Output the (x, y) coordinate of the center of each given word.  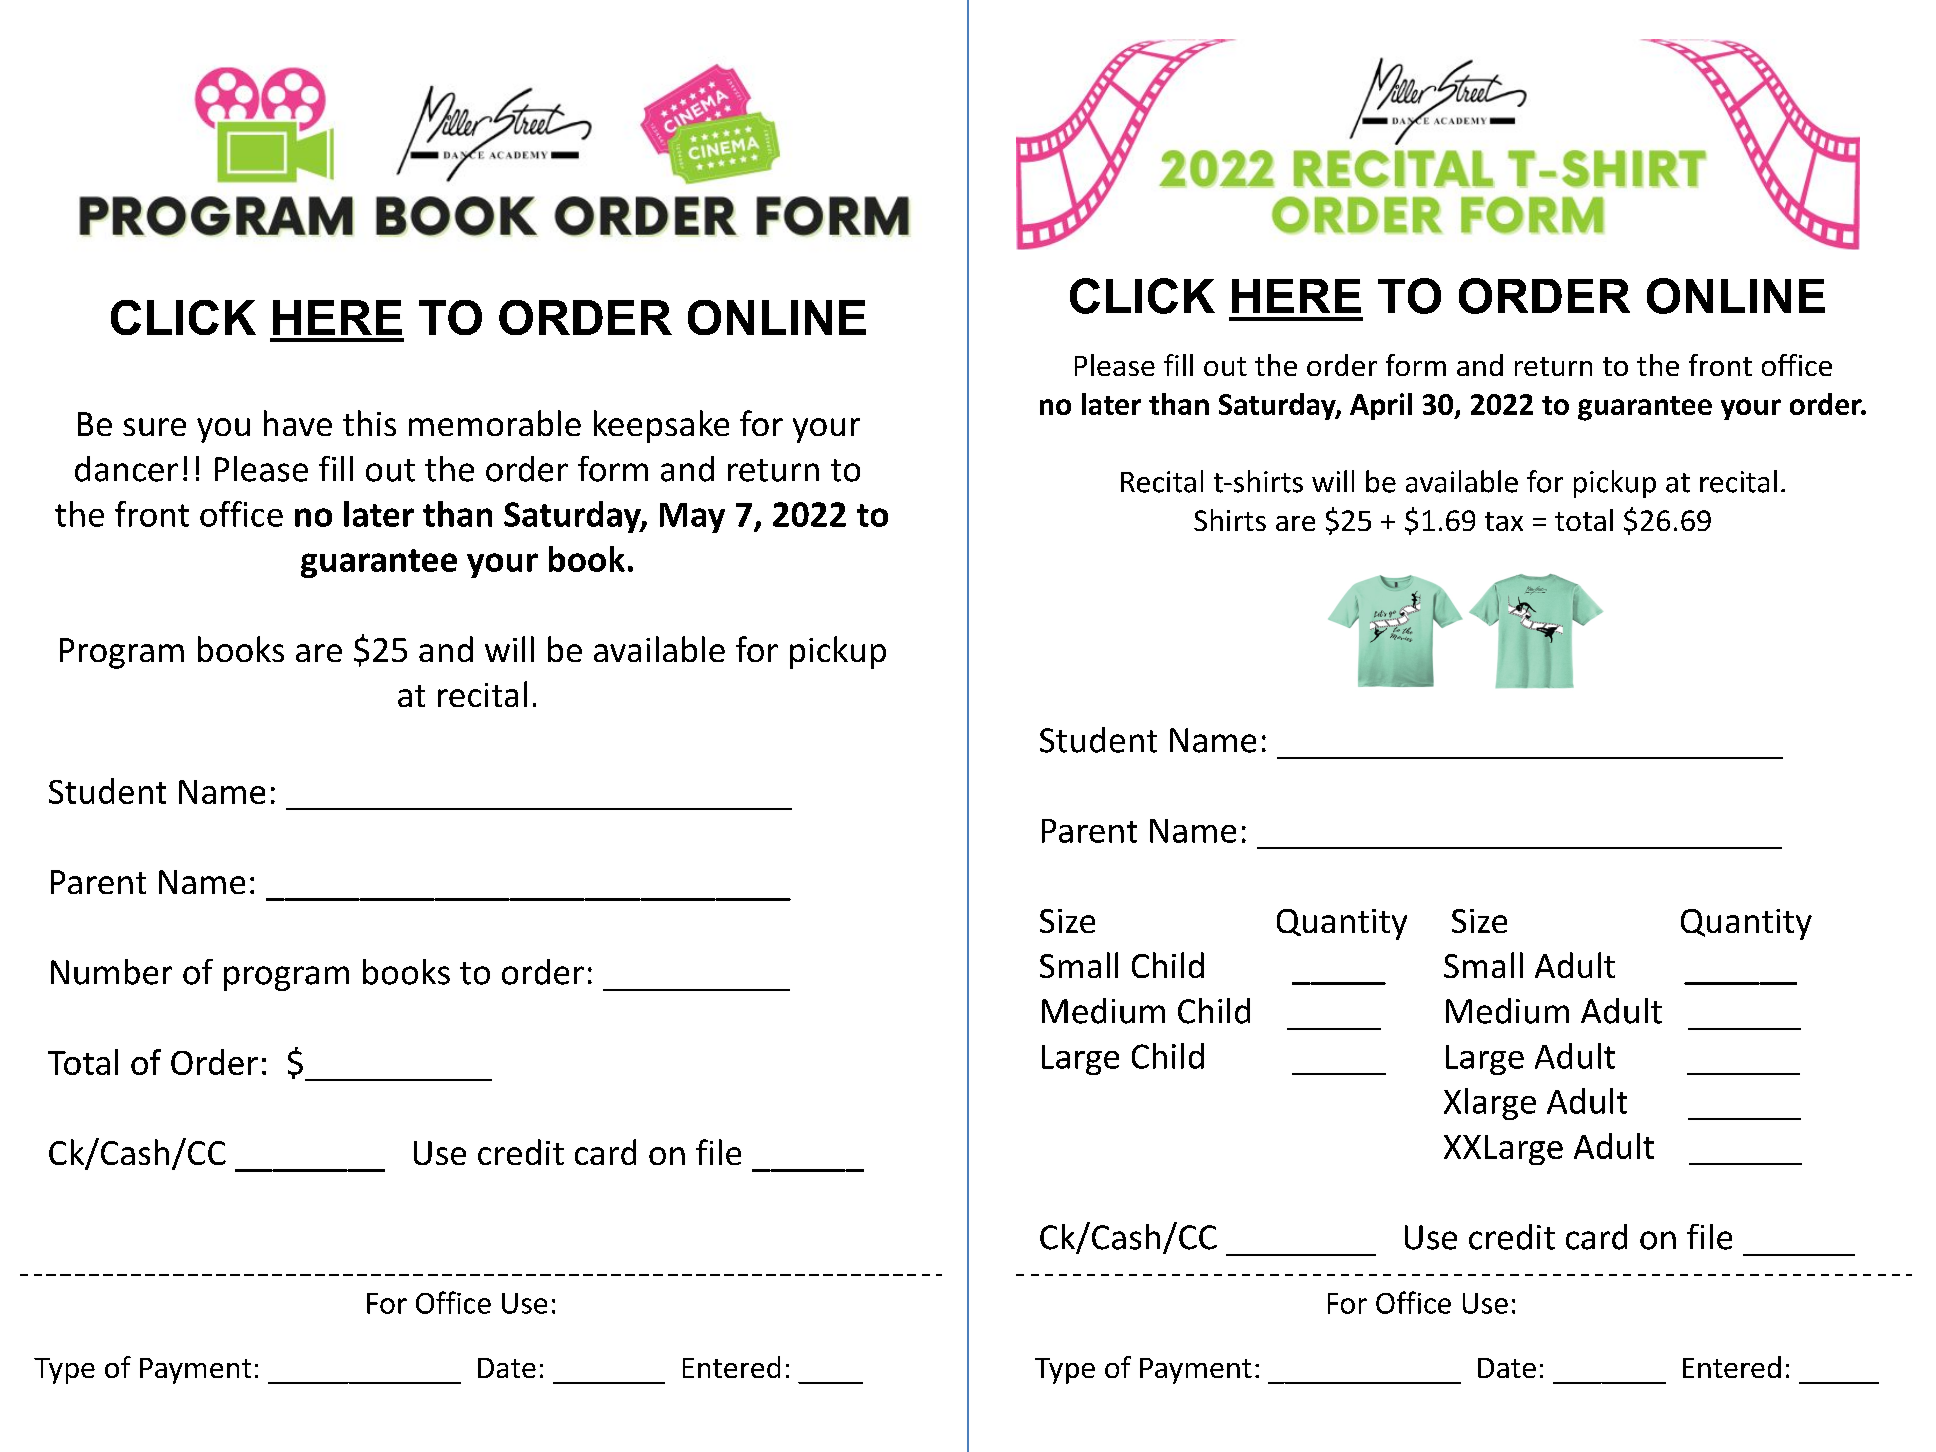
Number (111, 972)
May (692, 518)
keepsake (661, 426)
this (369, 423)
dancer (126, 469)
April (1381, 406)
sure (154, 427)
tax (1504, 521)
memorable (495, 423)
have (298, 423)
